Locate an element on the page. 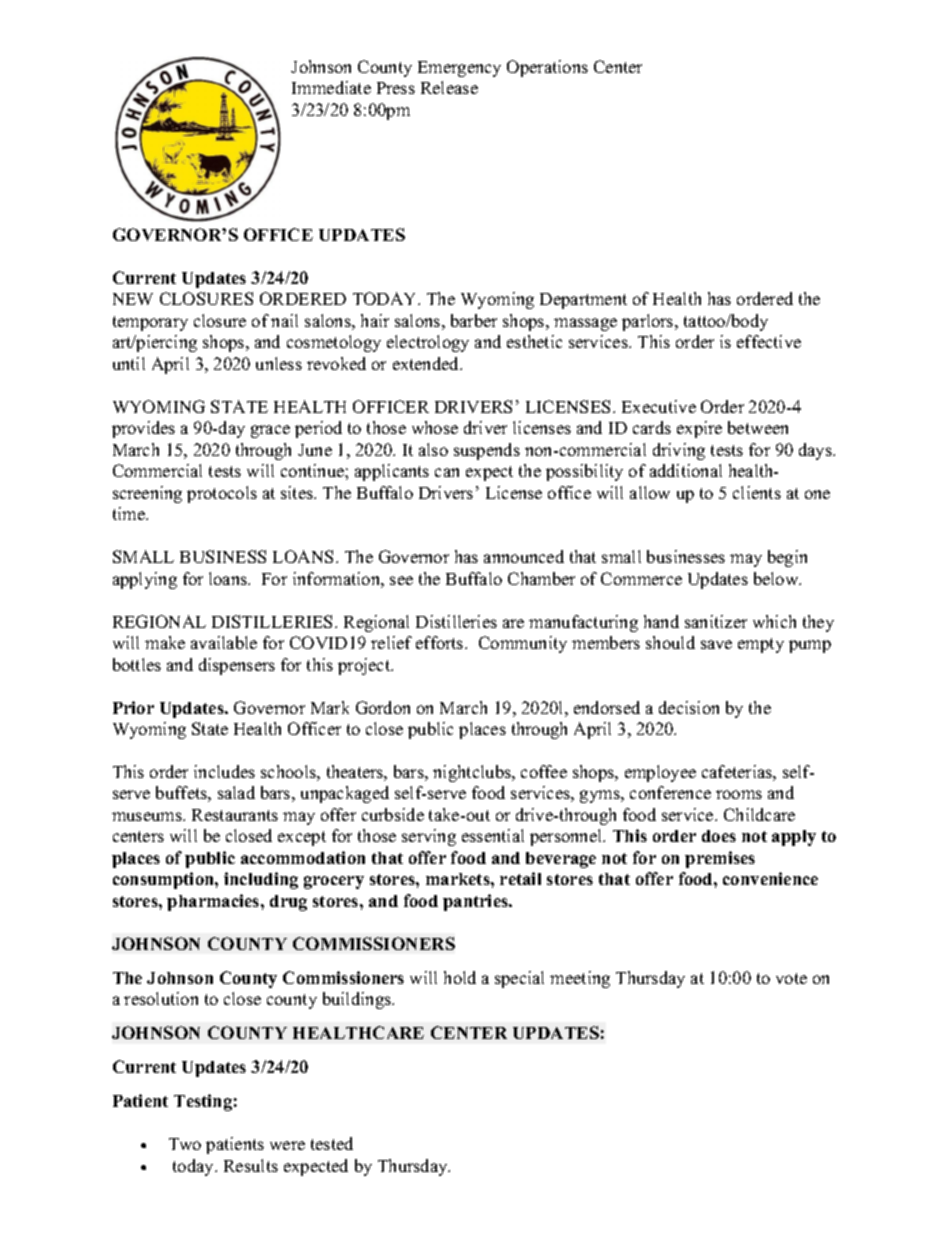  Immediate is located at coordinates (331, 87).
